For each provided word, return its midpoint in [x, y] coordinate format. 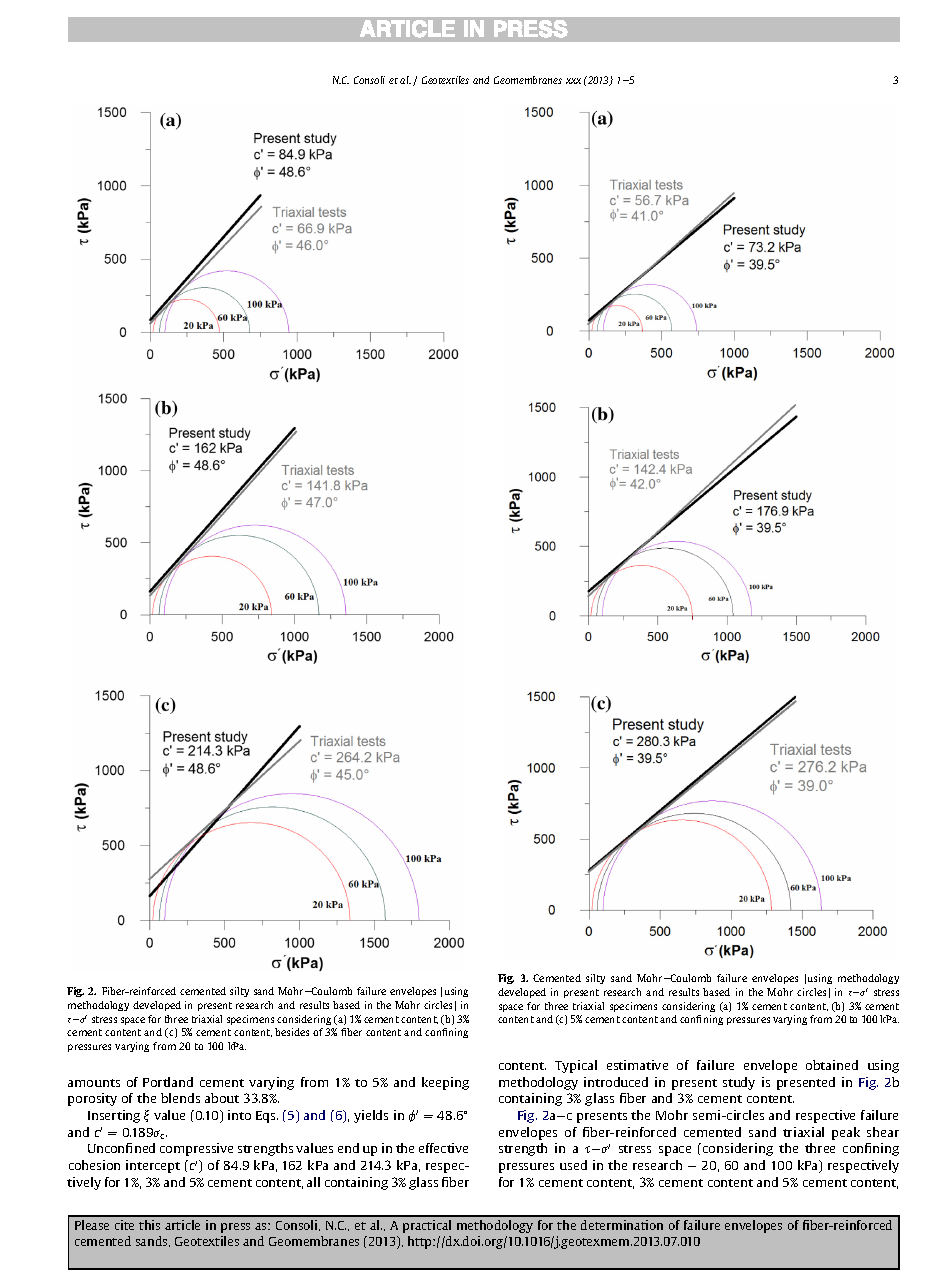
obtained [832, 1065]
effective [443, 1148]
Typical [576, 1066]
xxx [573, 81]
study [739, 1083]
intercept [153, 1166]
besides [292, 1032]
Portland [168, 1082]
